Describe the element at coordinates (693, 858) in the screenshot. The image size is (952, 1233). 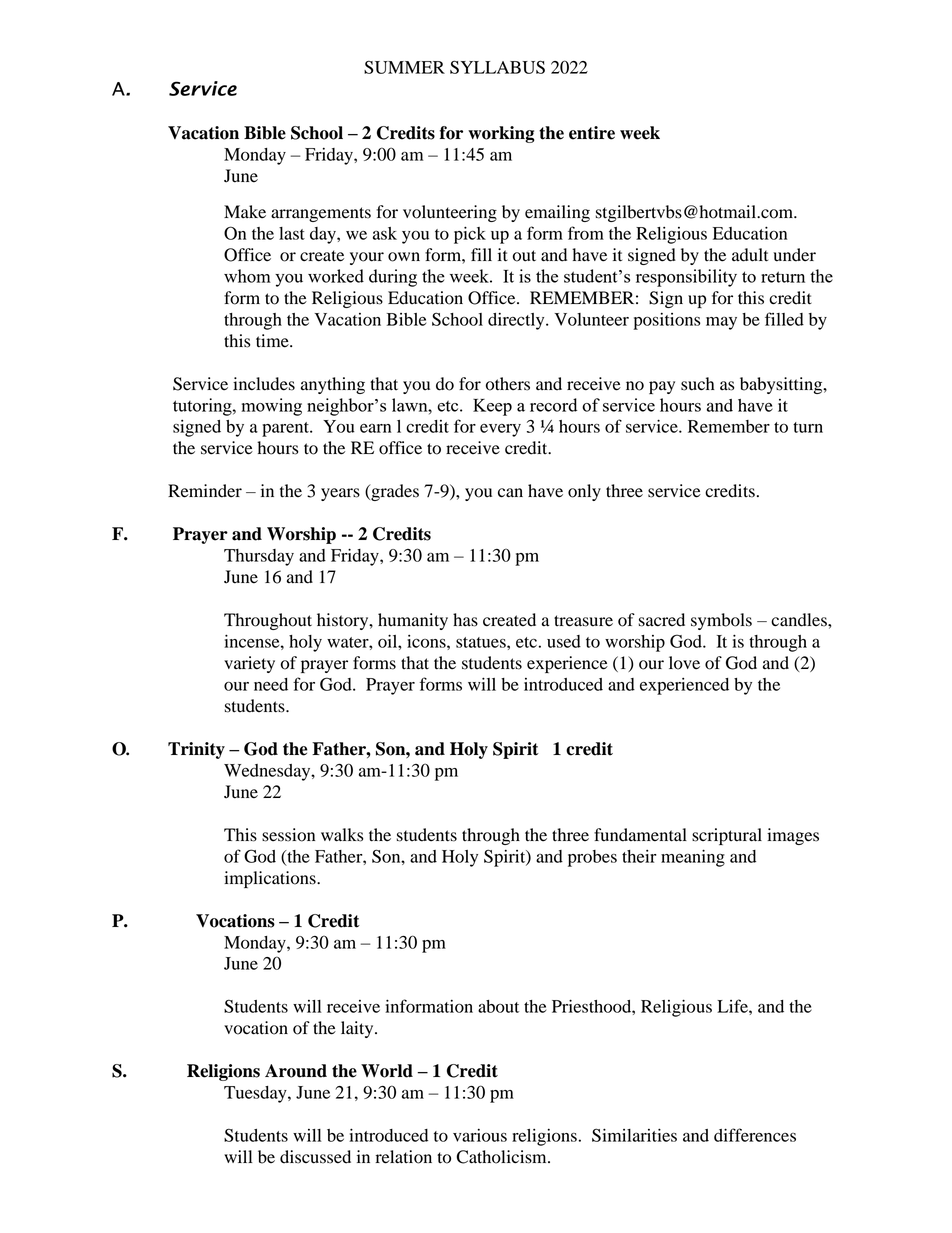
I see `meaning` at that location.
